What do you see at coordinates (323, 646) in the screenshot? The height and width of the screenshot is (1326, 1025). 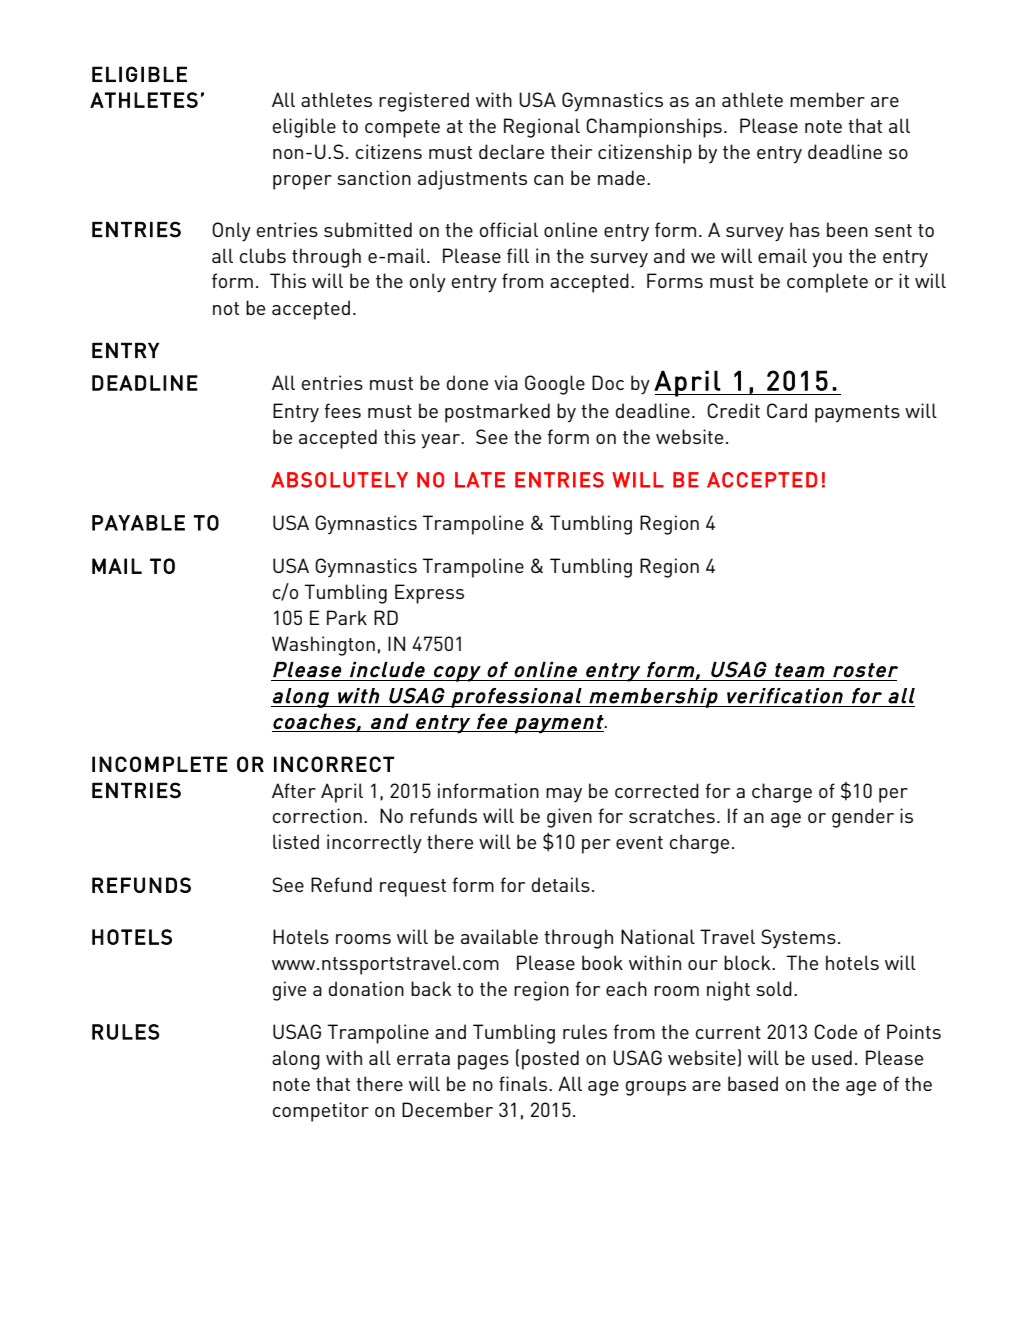 I see `Washington` at bounding box center [323, 646].
